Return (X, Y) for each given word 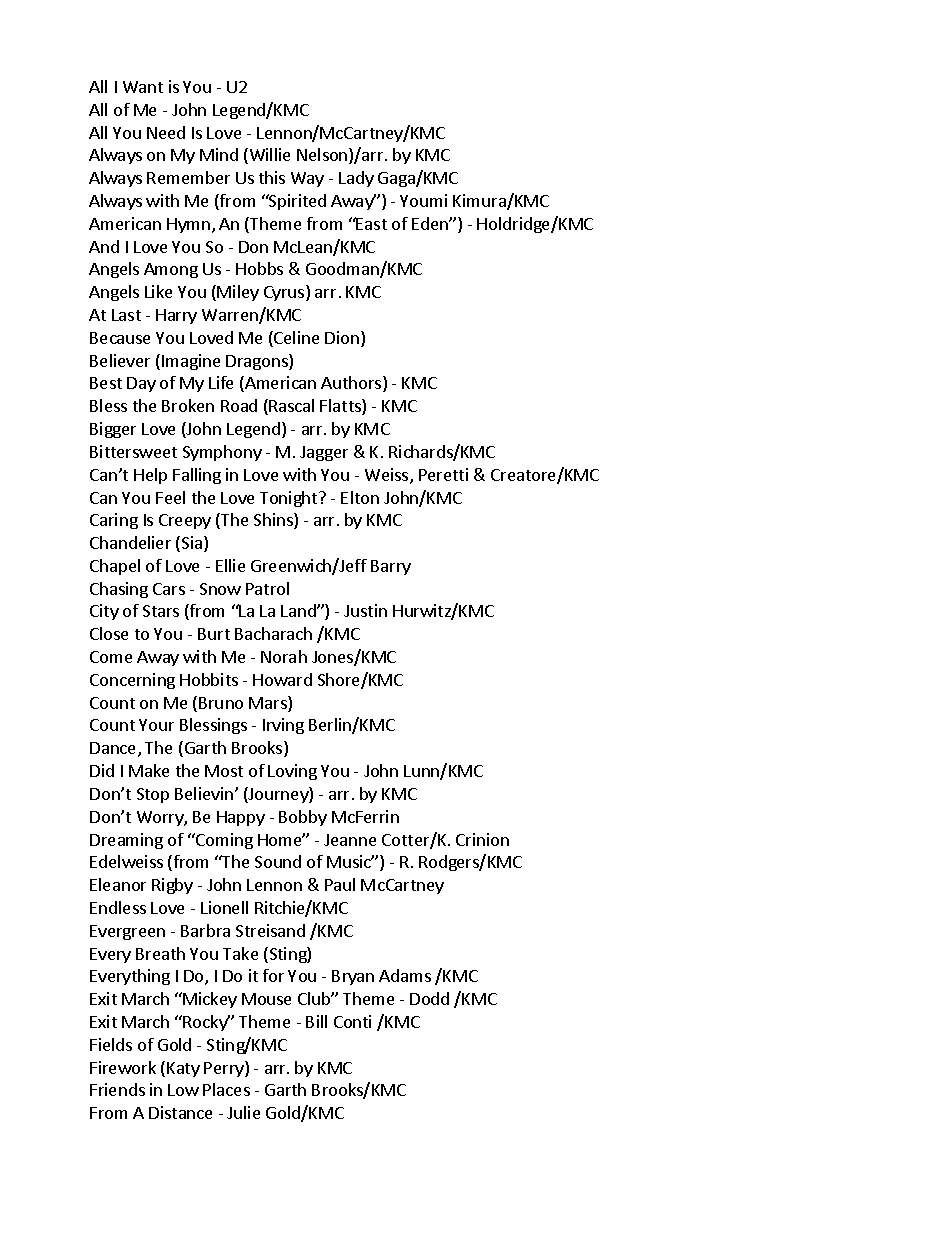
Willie (268, 156)
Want (143, 87)
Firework (123, 1067)
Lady (356, 179)
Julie (243, 1112)
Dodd (429, 998)
